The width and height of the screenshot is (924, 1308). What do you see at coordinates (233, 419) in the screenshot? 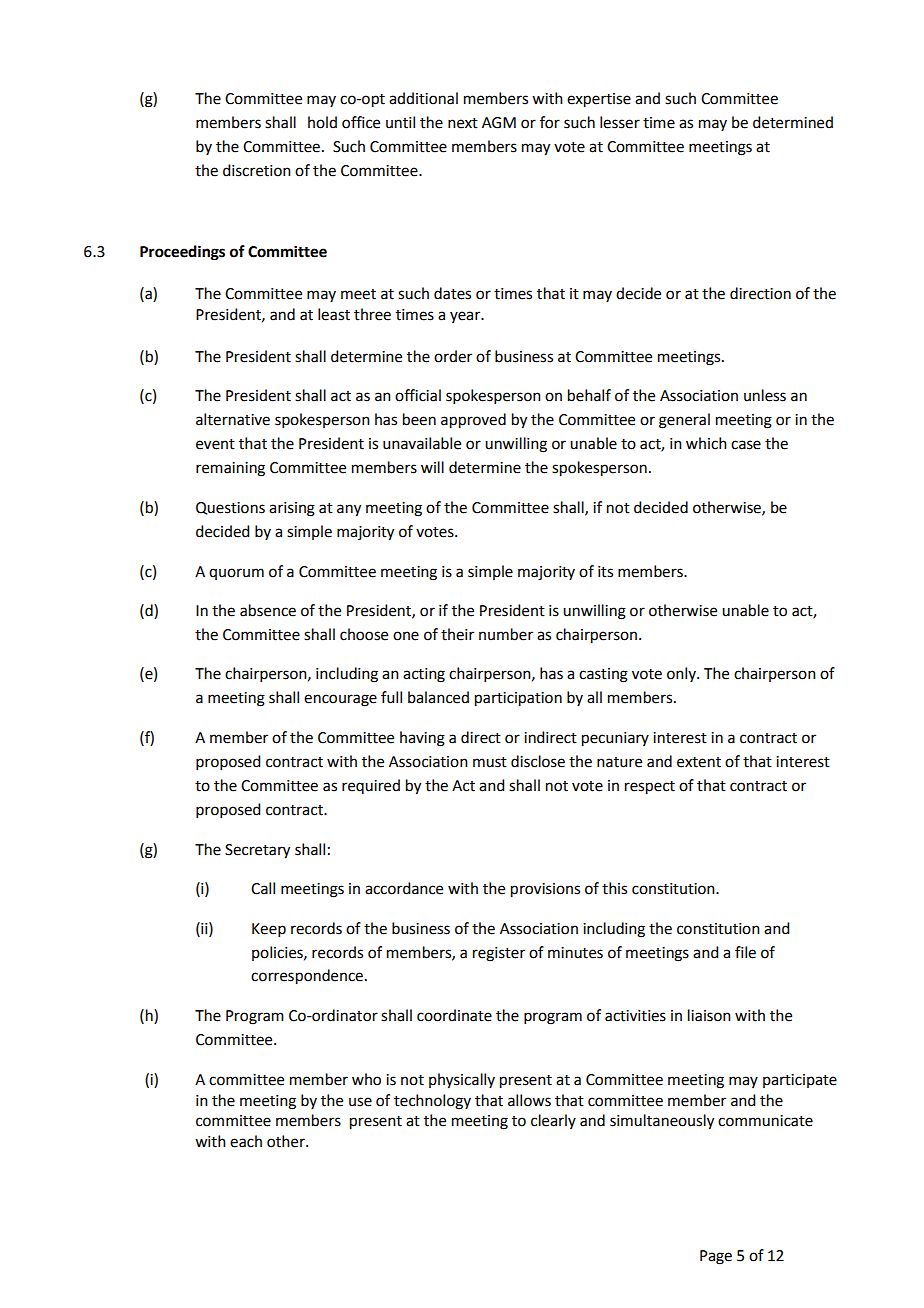
I see `alternative` at bounding box center [233, 419].
